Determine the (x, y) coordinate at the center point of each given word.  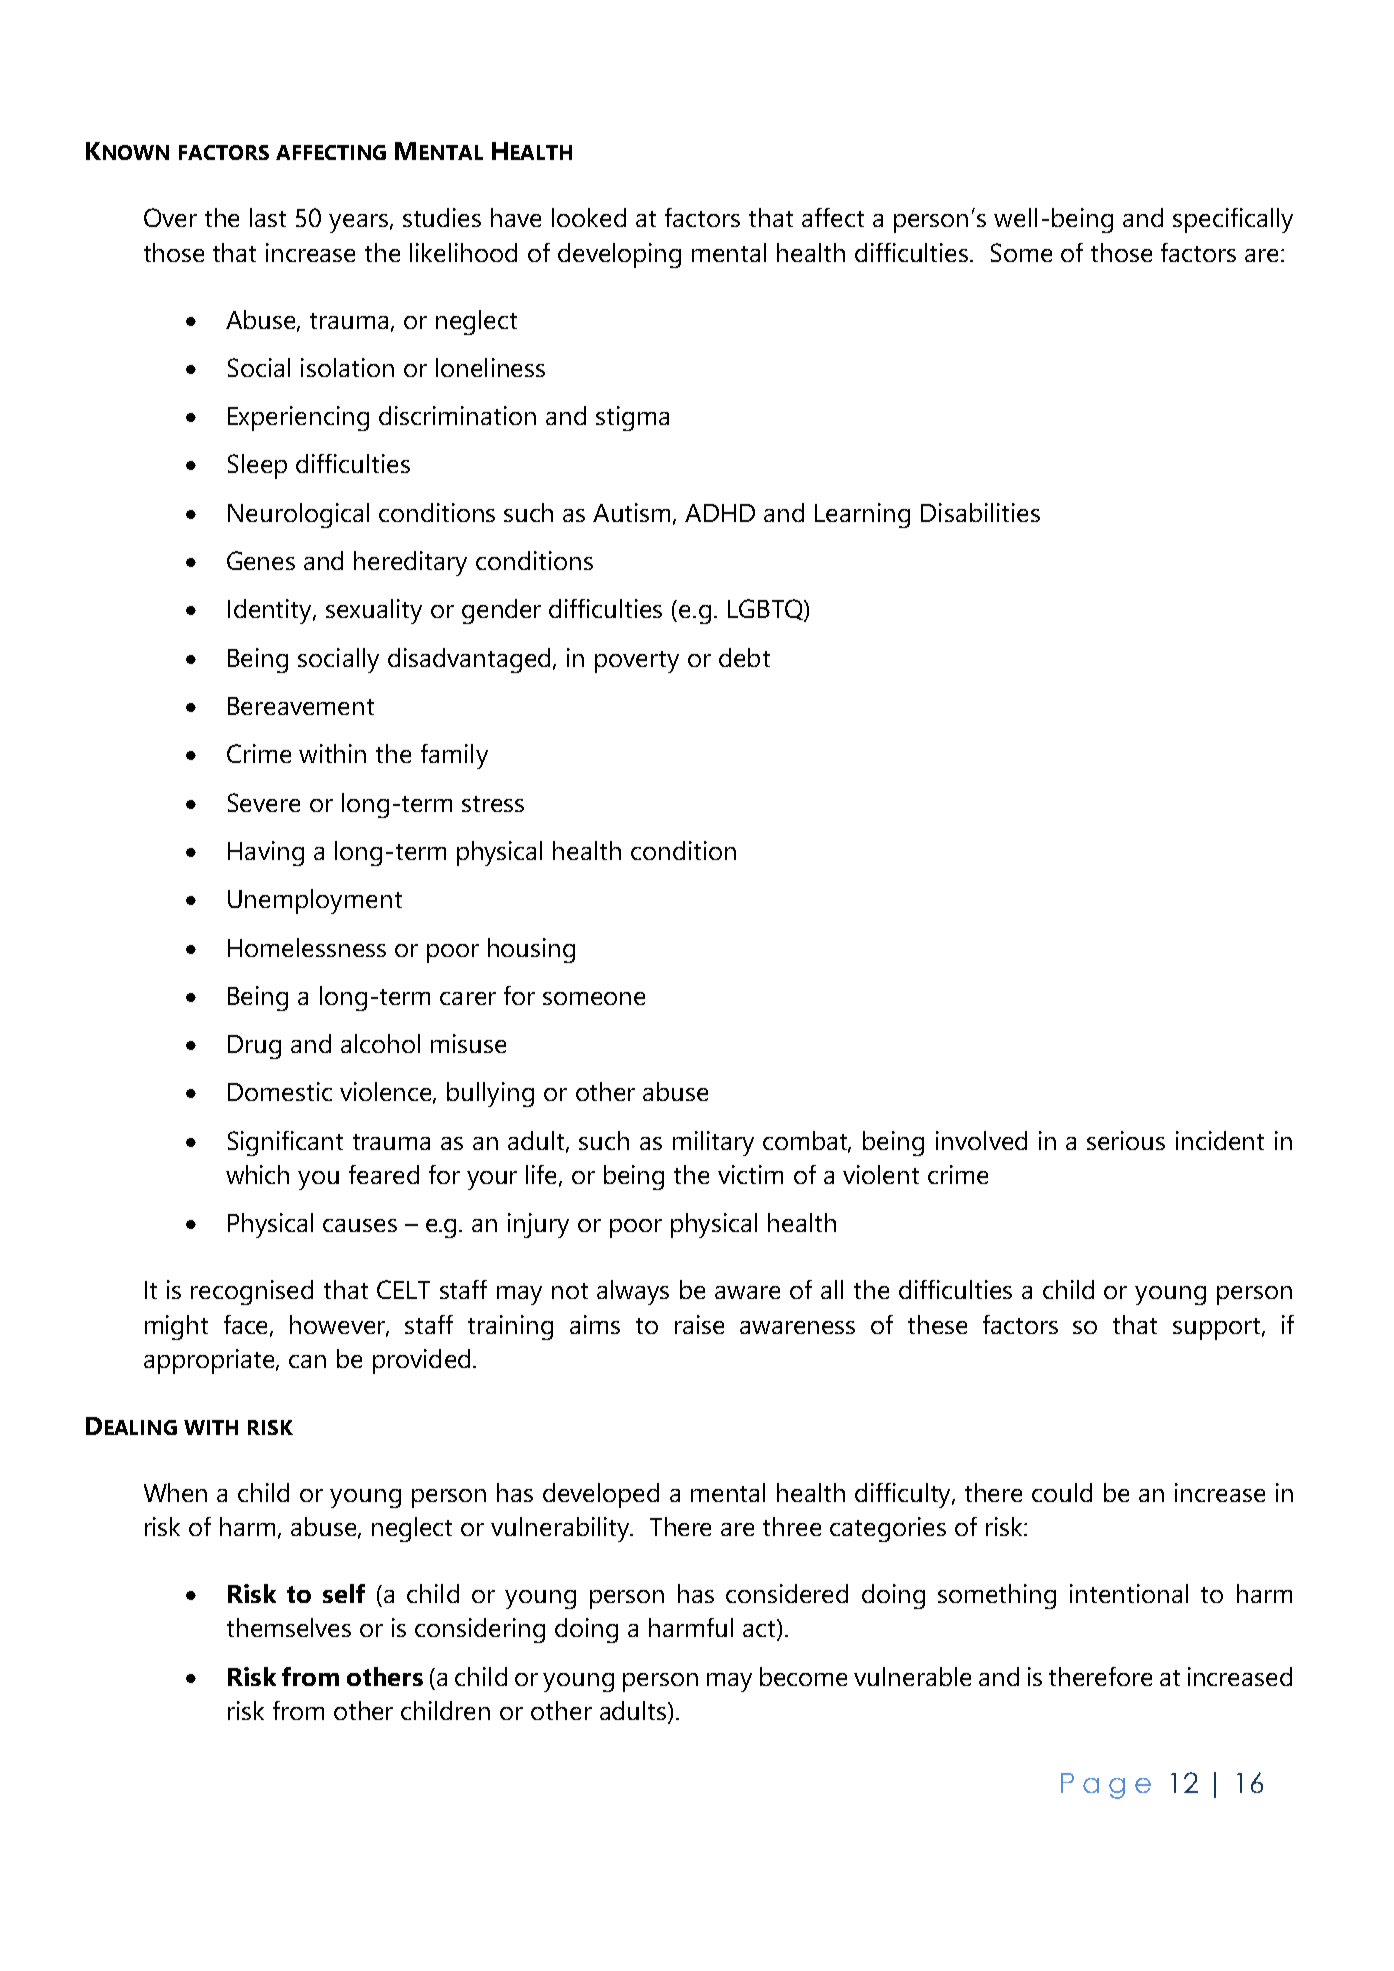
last (268, 217)
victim (750, 1174)
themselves (289, 1627)
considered (787, 1593)
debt (744, 657)
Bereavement (301, 706)
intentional (1129, 1593)
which (257, 1174)
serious (1126, 1140)
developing (619, 255)
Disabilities (980, 512)
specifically (1233, 220)
